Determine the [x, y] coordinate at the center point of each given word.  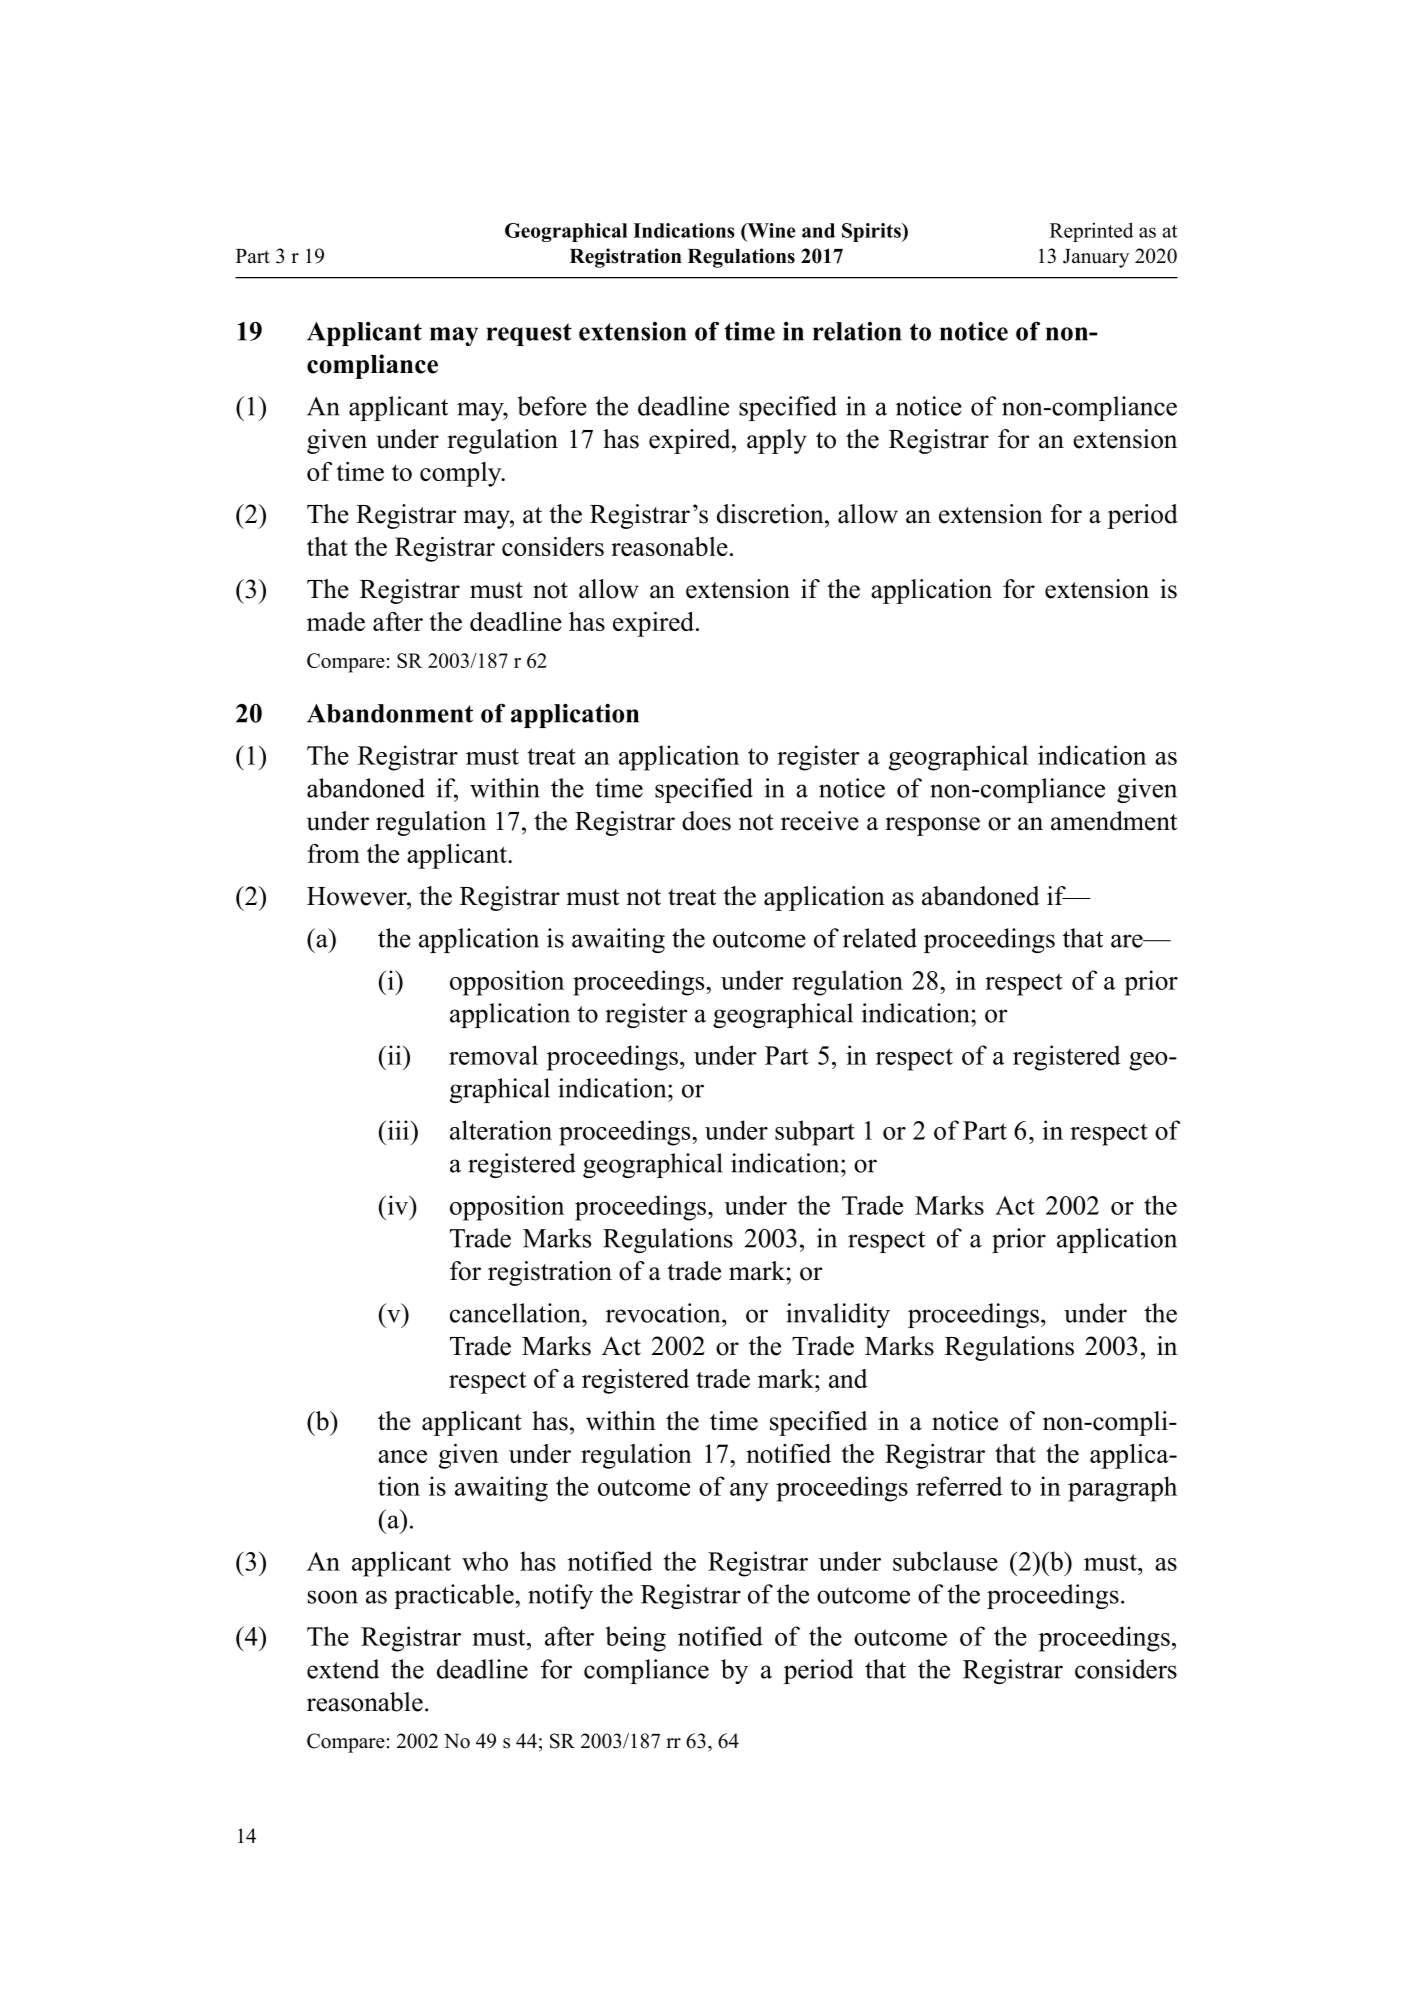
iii [398, 1130]
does [706, 821]
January [1096, 258]
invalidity [838, 1315]
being [635, 1639]
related [880, 938]
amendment [1114, 821]
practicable [455, 1596]
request [529, 334]
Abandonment [390, 713]
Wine [770, 231]
